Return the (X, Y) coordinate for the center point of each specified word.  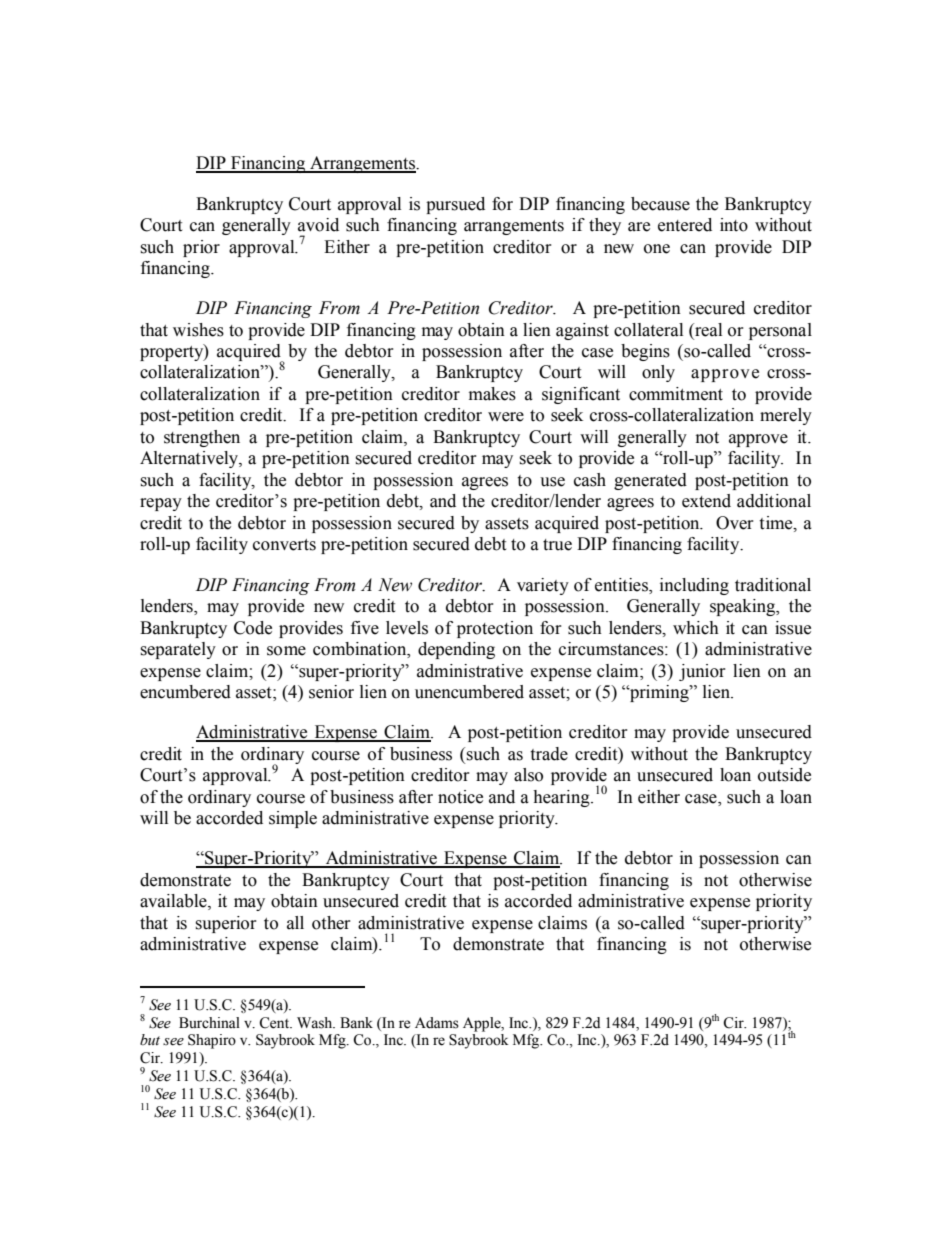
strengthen (202, 438)
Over (735, 523)
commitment (676, 394)
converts (284, 545)
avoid (318, 225)
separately (178, 650)
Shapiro (212, 1041)
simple (293, 819)
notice (460, 797)
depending (456, 650)
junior (702, 672)
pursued (455, 205)
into (734, 225)
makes (492, 394)
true (557, 545)
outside (784, 775)
